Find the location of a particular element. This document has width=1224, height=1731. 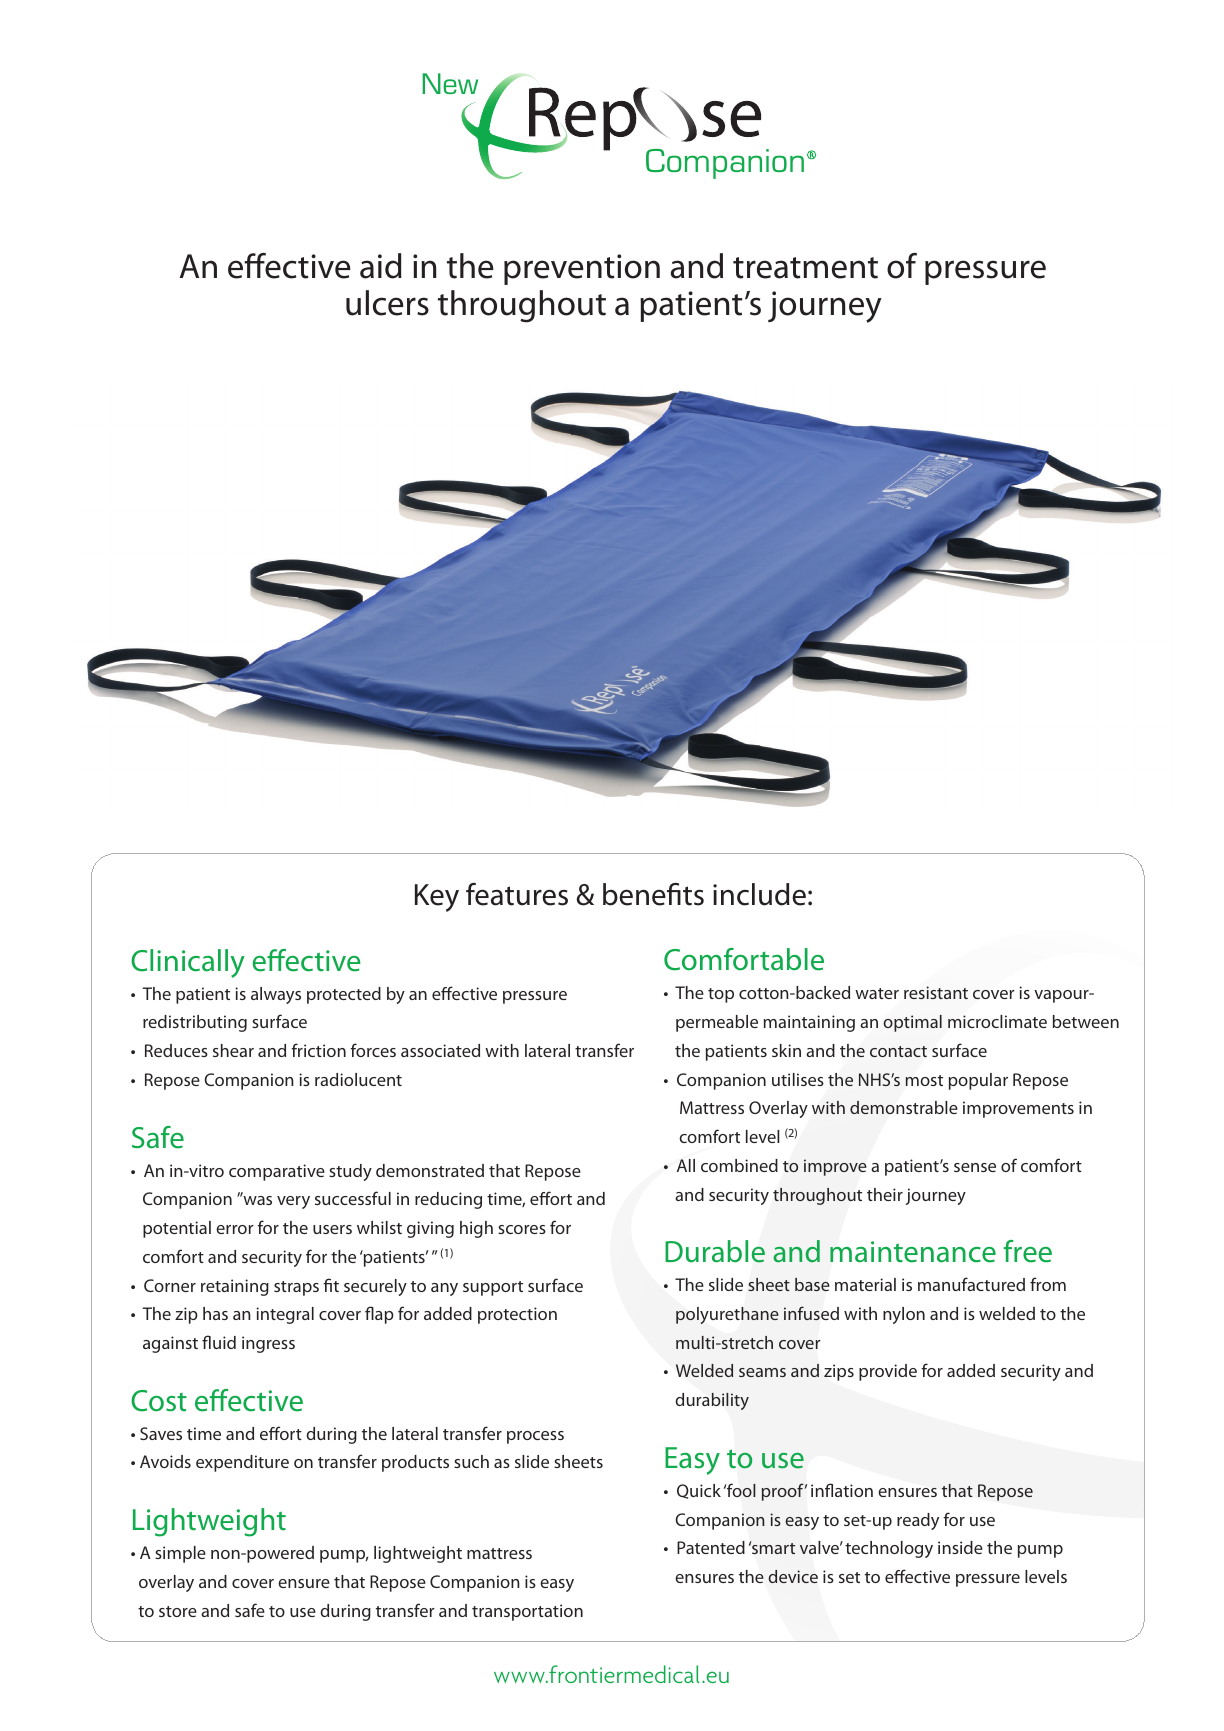

simple is located at coordinates (180, 1554).
